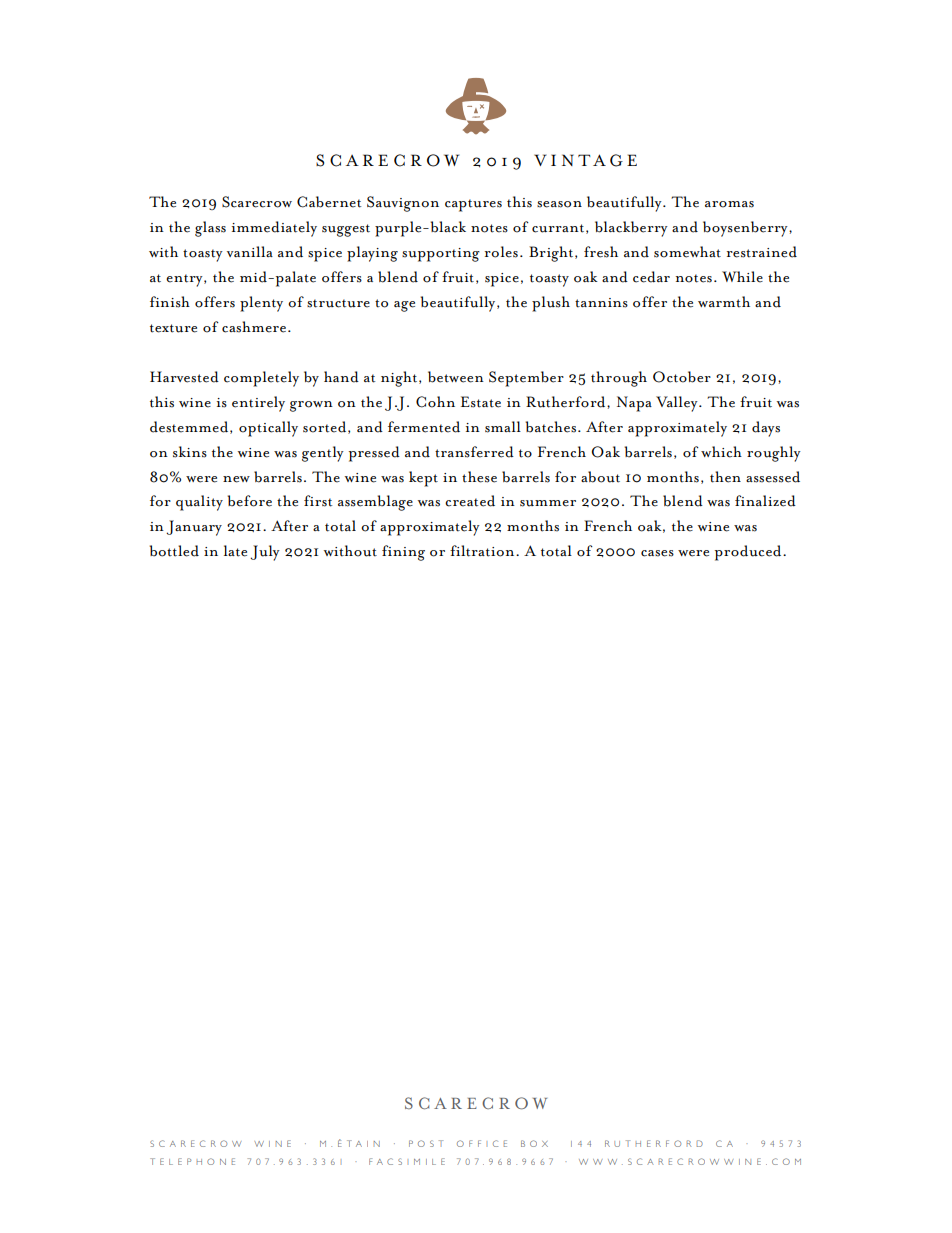 The width and height of the screenshot is (952, 1233). Describe the element at coordinates (483, 551) in the screenshot. I see `filtration` at that location.
